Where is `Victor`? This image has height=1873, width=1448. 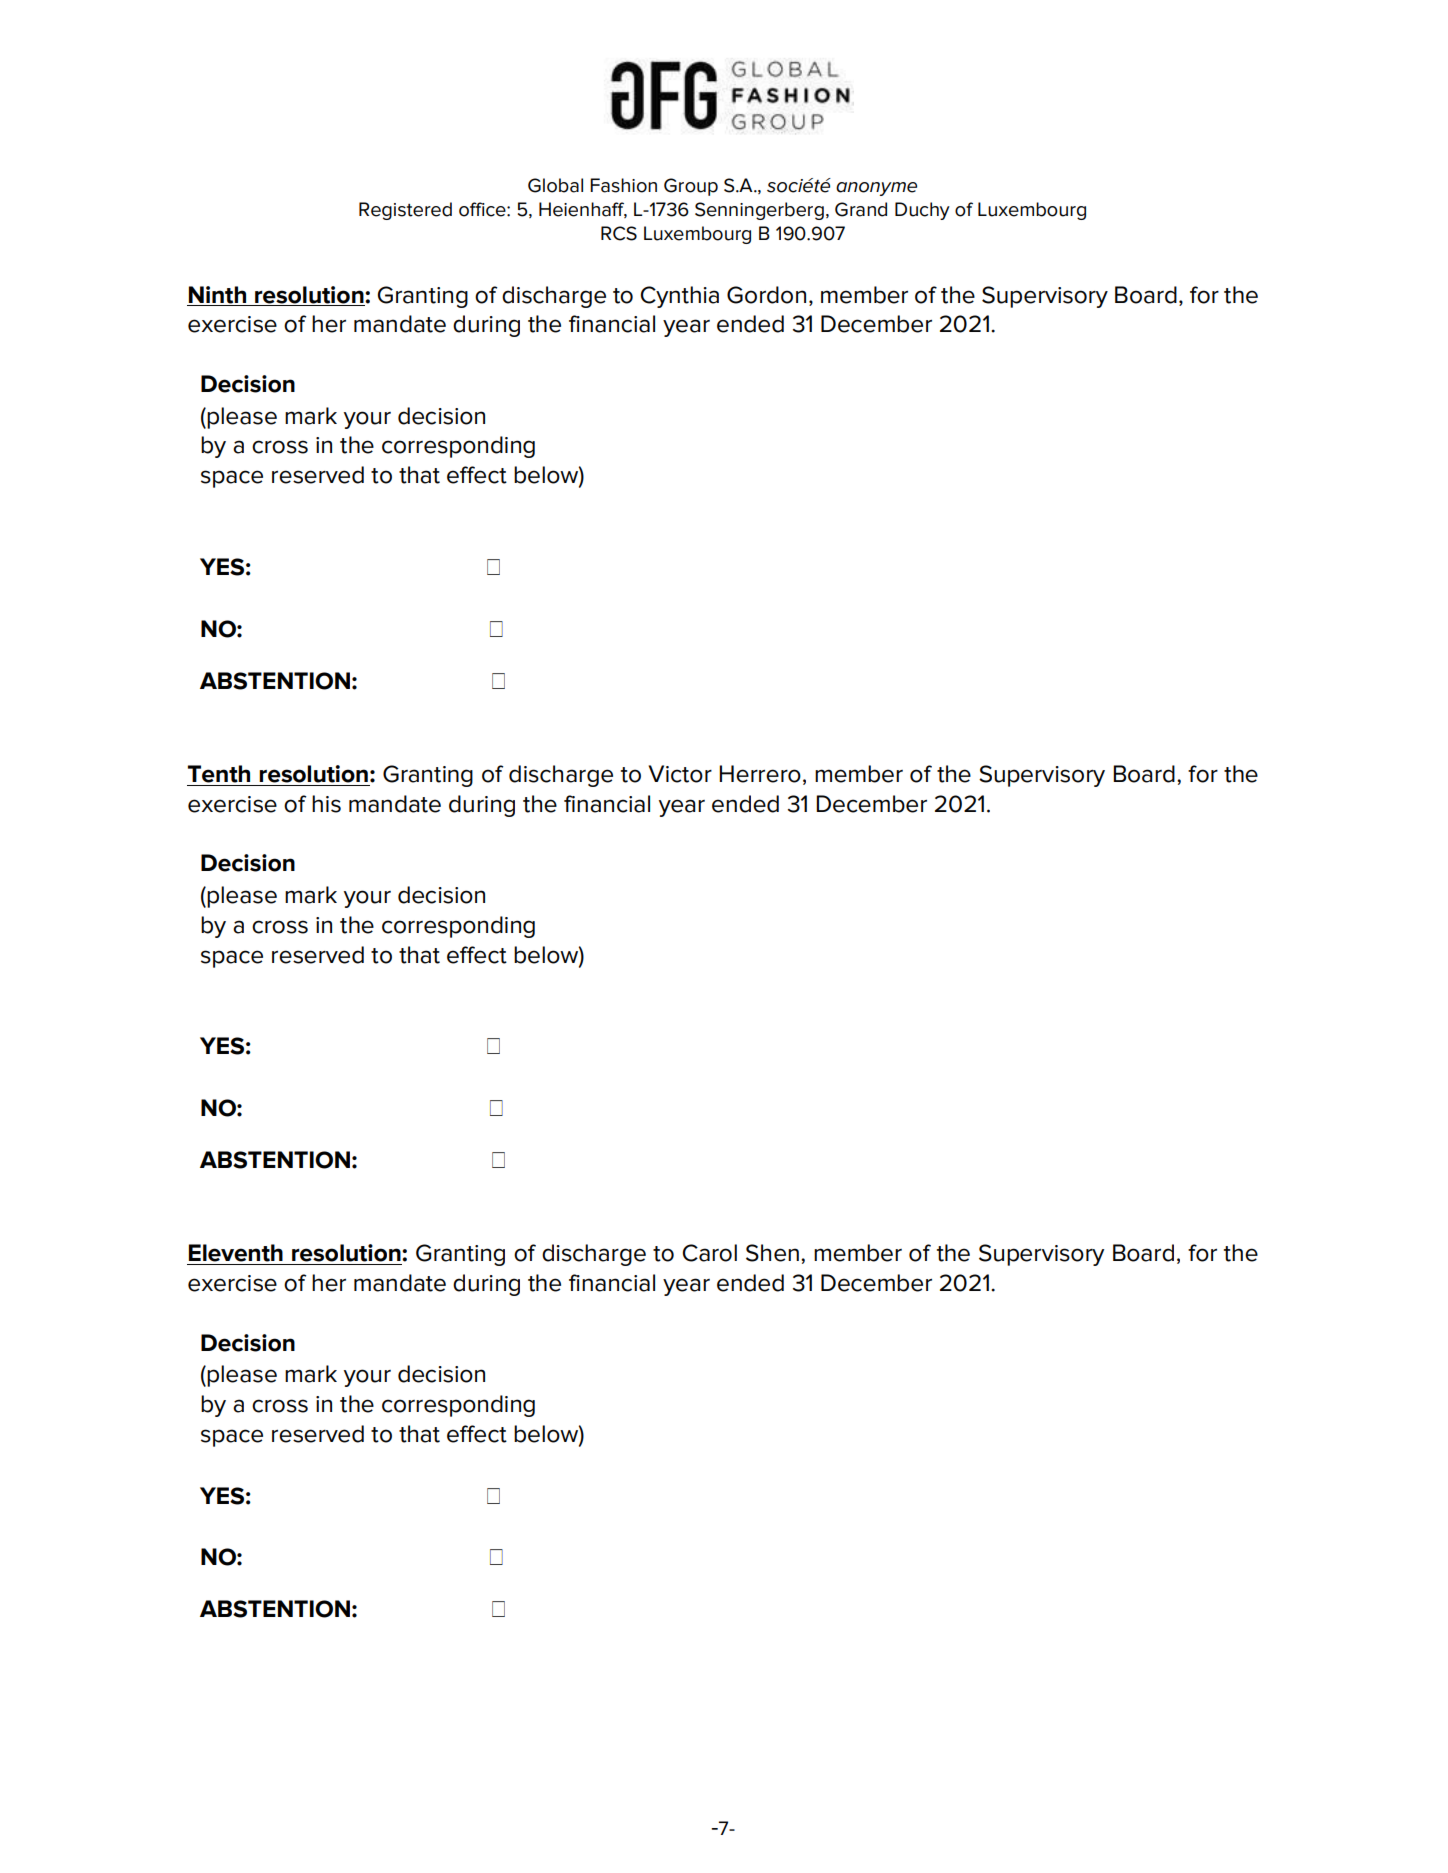
Victor is located at coordinates (680, 774).
